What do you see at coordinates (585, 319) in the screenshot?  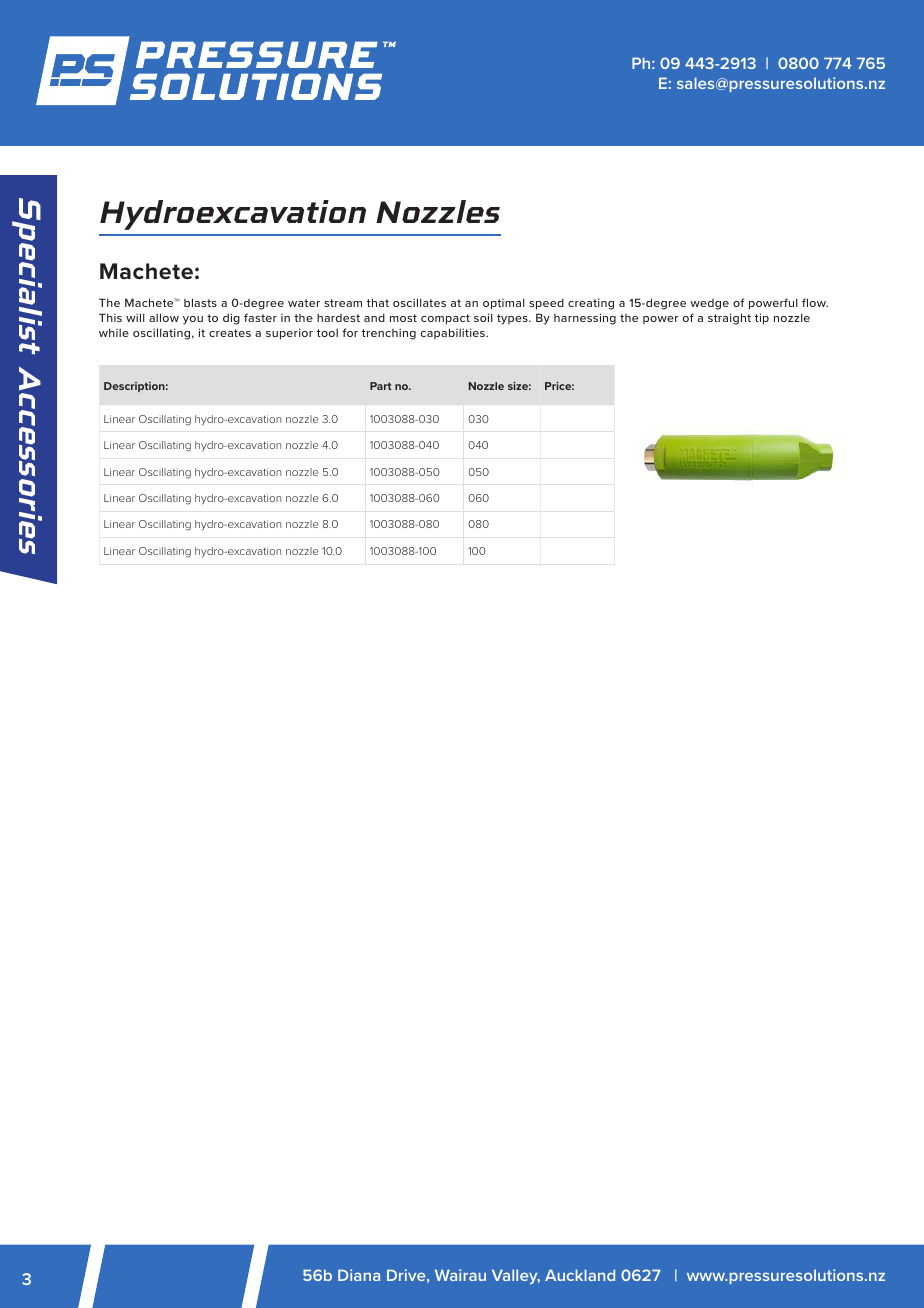 I see `harnessing` at bounding box center [585, 319].
